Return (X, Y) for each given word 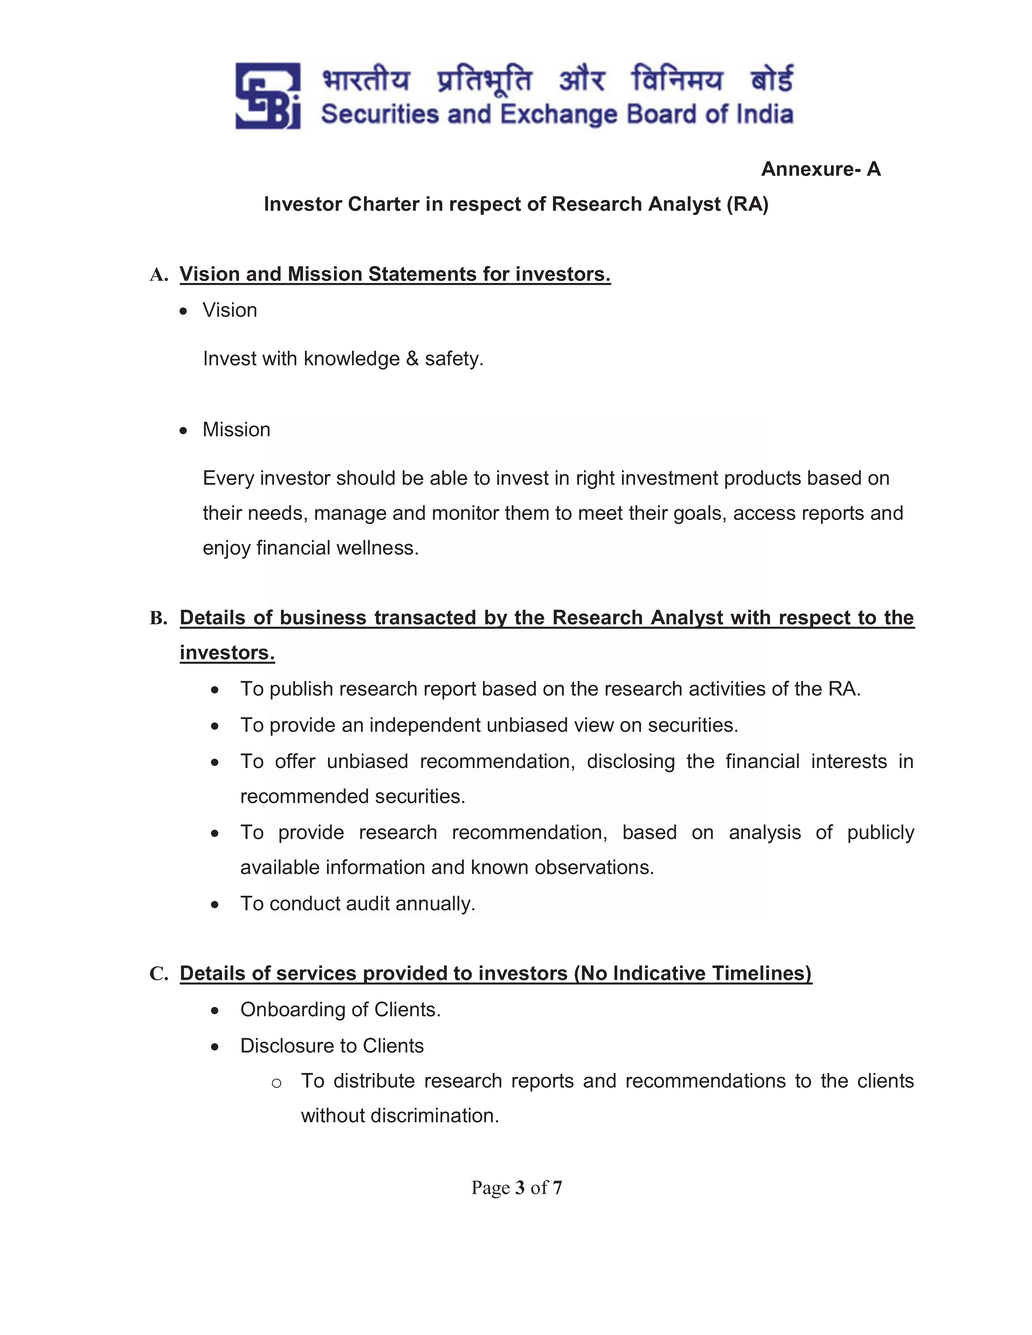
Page (491, 1189)
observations (592, 867)
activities (727, 688)
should (366, 477)
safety (453, 360)
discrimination (432, 1115)
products (763, 479)
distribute (374, 1080)
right (596, 479)
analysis (765, 834)
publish (301, 690)
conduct (305, 903)
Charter (384, 203)
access (765, 514)
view (594, 724)
